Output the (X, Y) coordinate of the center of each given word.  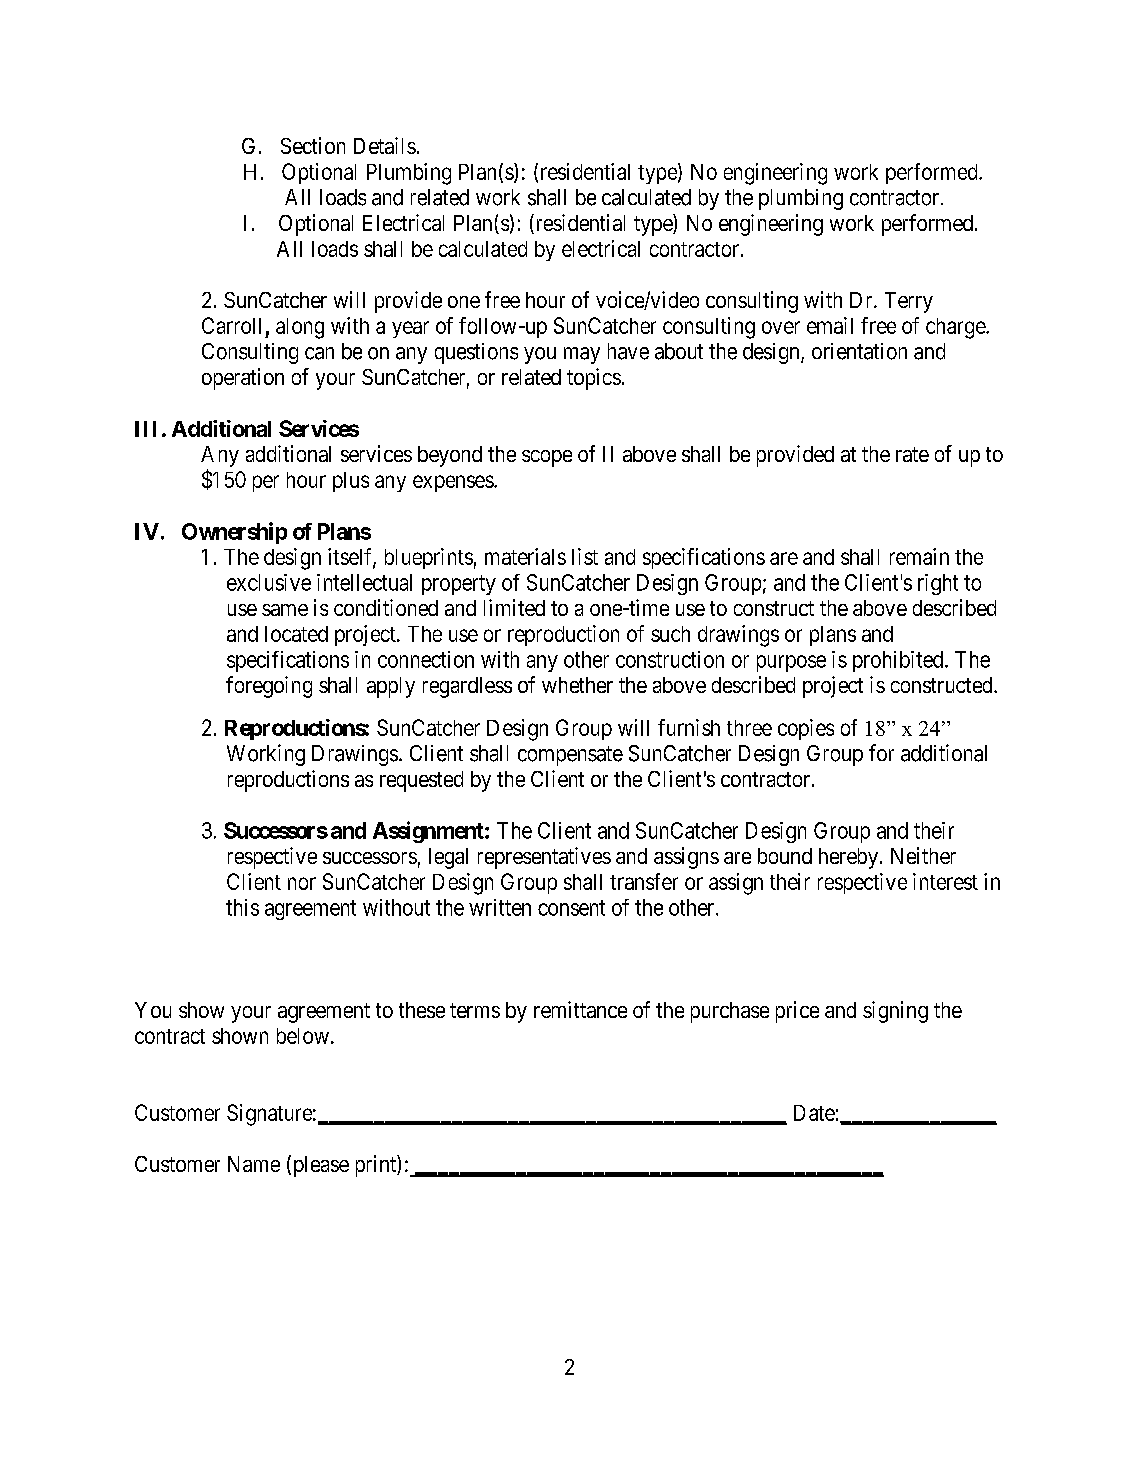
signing (895, 1012)
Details (385, 145)
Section (313, 145)
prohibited (899, 661)
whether (577, 685)
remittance (580, 1009)
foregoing (269, 687)
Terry (909, 302)
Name (254, 1164)
